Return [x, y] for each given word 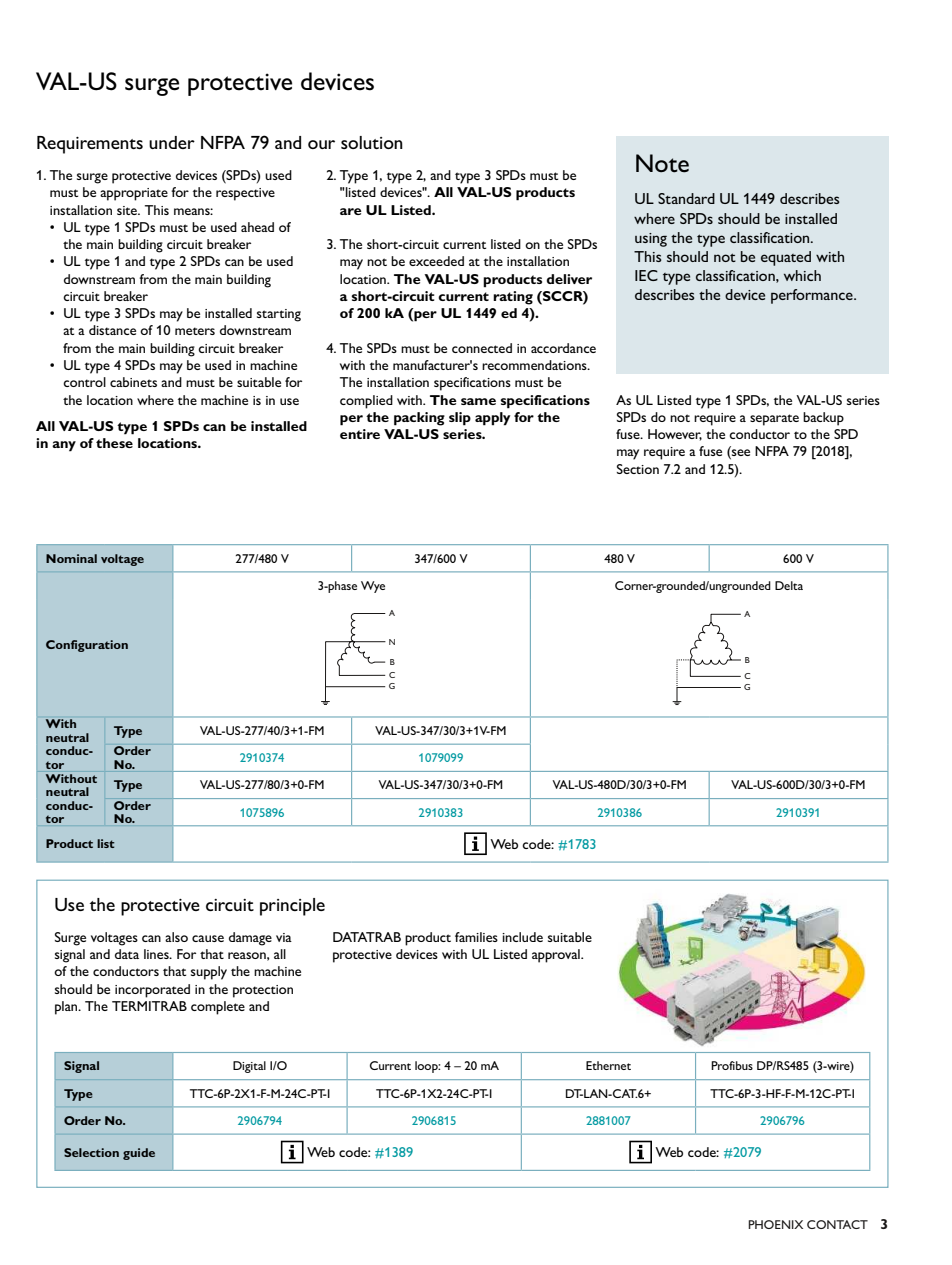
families [476, 937]
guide [139, 1154]
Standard [686, 198]
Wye [373, 587]
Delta [789, 585]
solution [372, 142]
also [176, 937]
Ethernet [608, 1065]
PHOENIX [775, 1224]
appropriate [134, 194]
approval [557, 956]
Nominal [71, 558]
